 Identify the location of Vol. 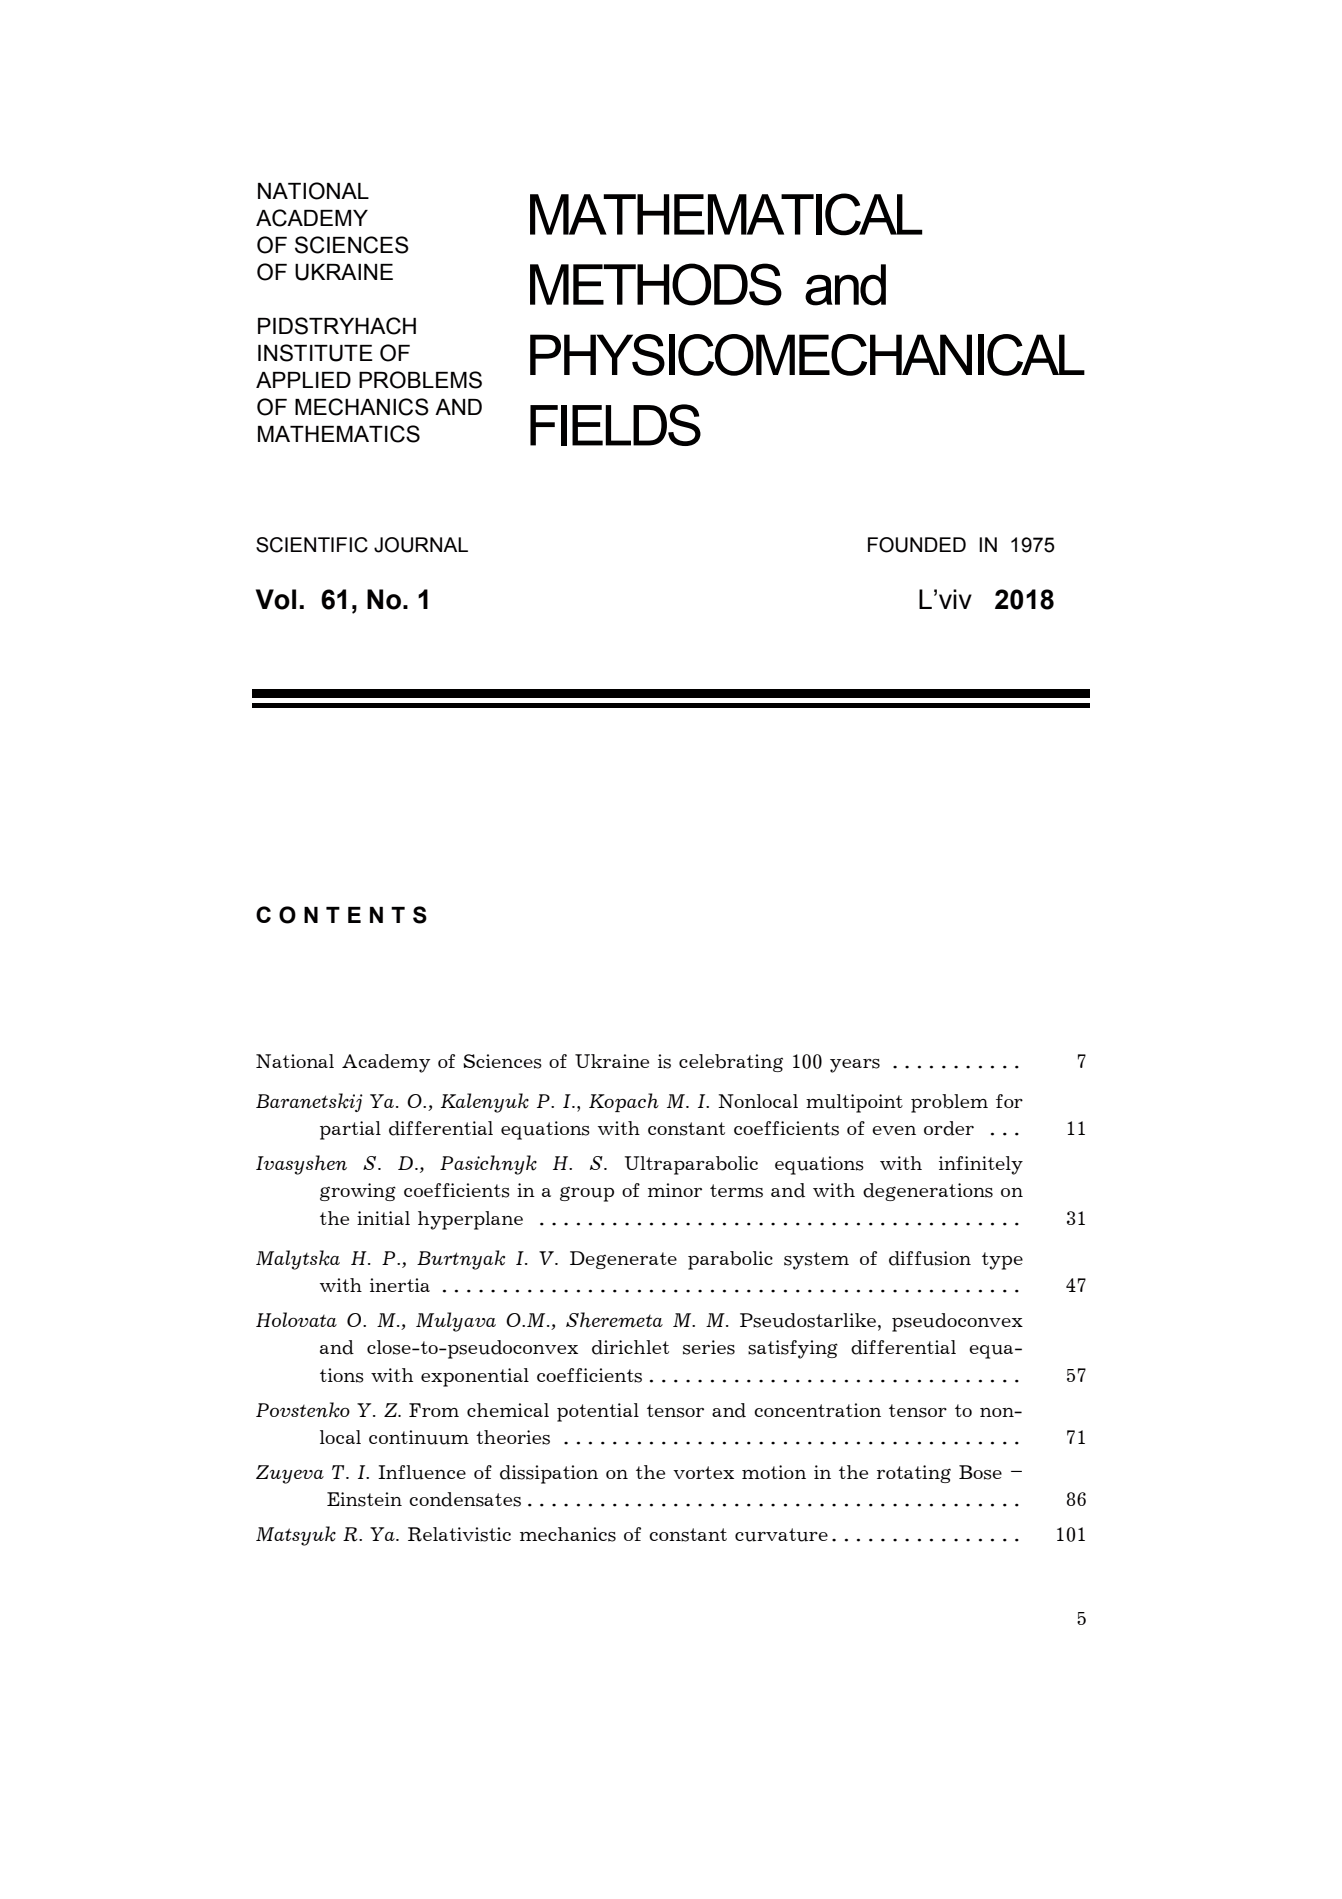
(276, 599).
